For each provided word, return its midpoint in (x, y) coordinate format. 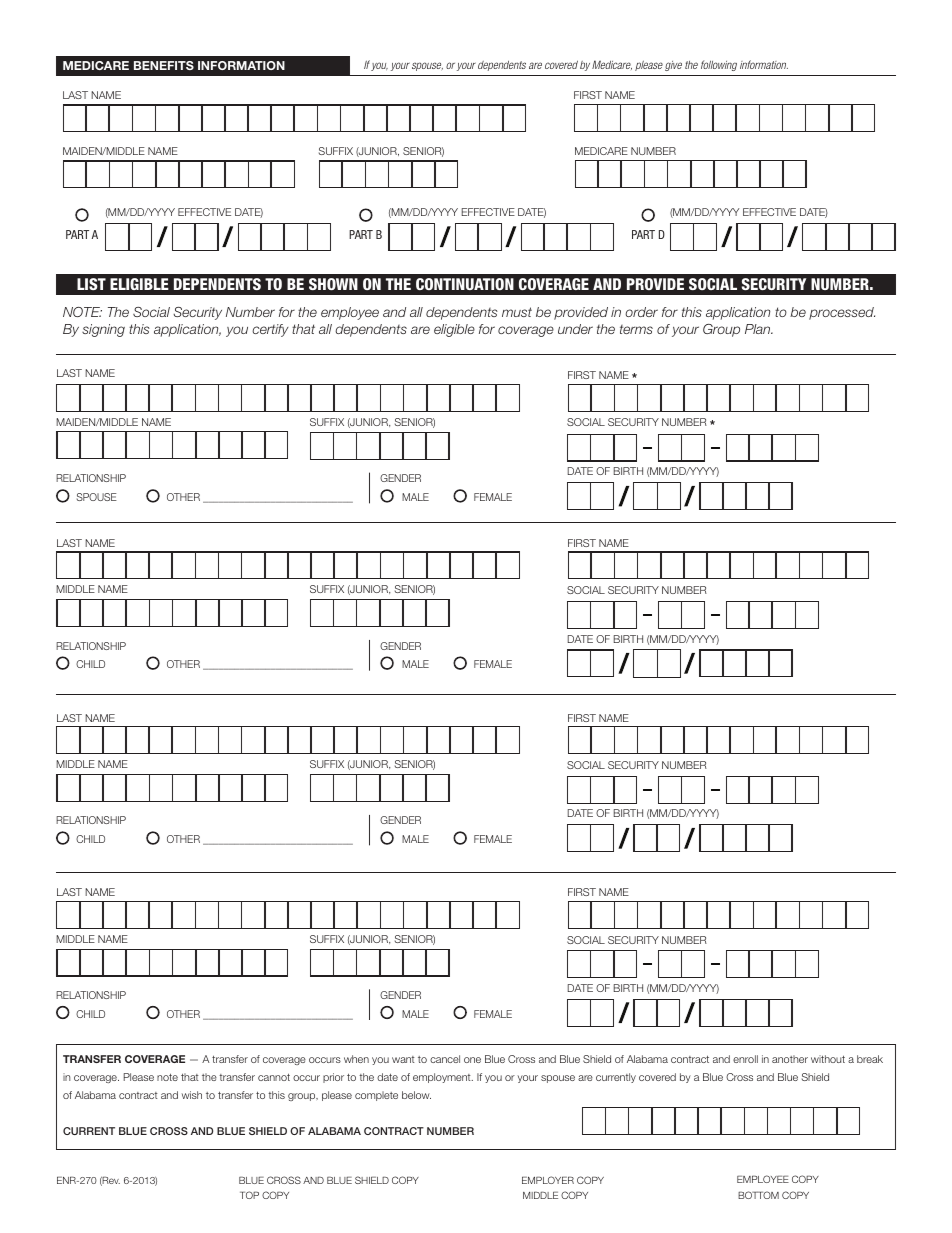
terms (636, 329)
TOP (249, 1195)
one (472, 1060)
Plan (759, 329)
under (575, 329)
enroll (745, 1059)
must (517, 312)
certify (270, 330)
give (673, 66)
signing (103, 330)
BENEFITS (164, 65)
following (719, 65)
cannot (274, 1077)
